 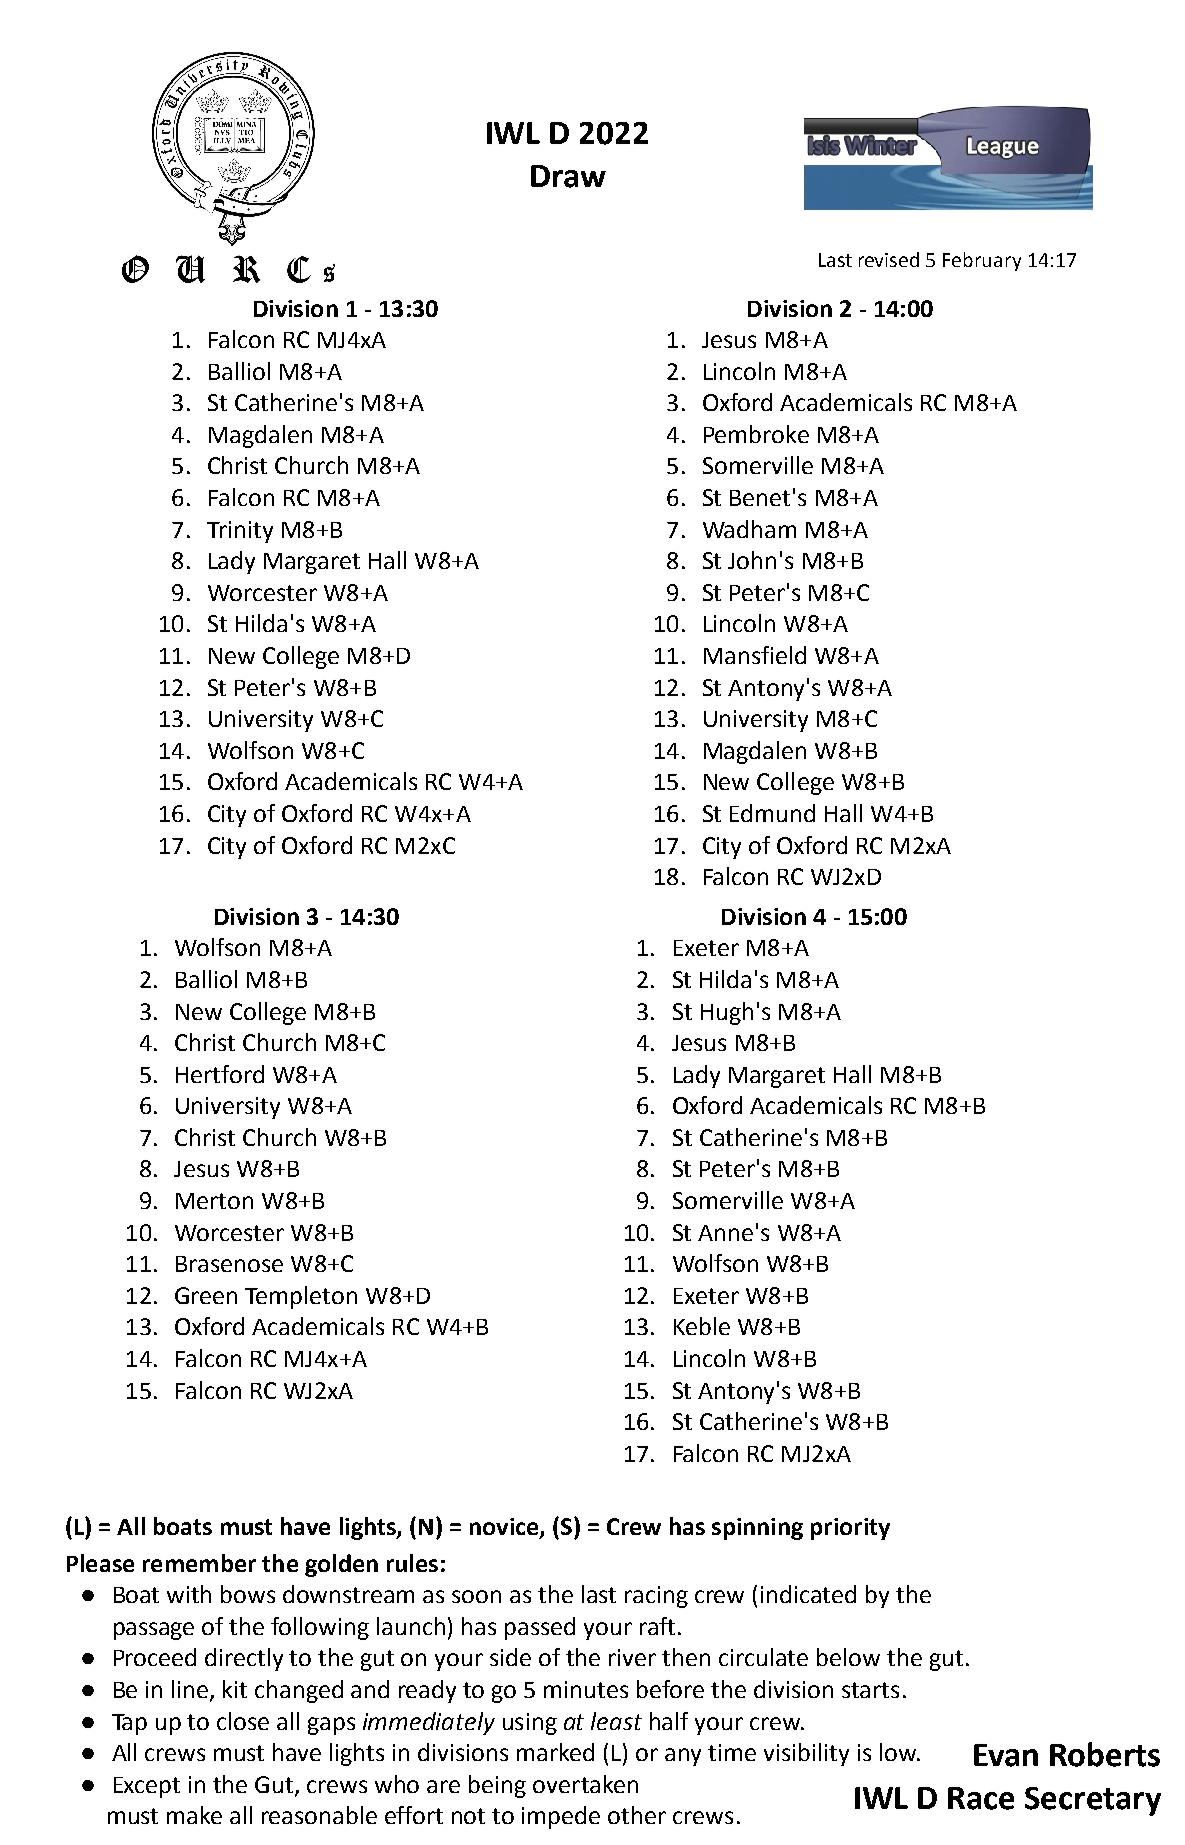 What do you see at coordinates (982, 261) in the image?
I see `February` at bounding box center [982, 261].
